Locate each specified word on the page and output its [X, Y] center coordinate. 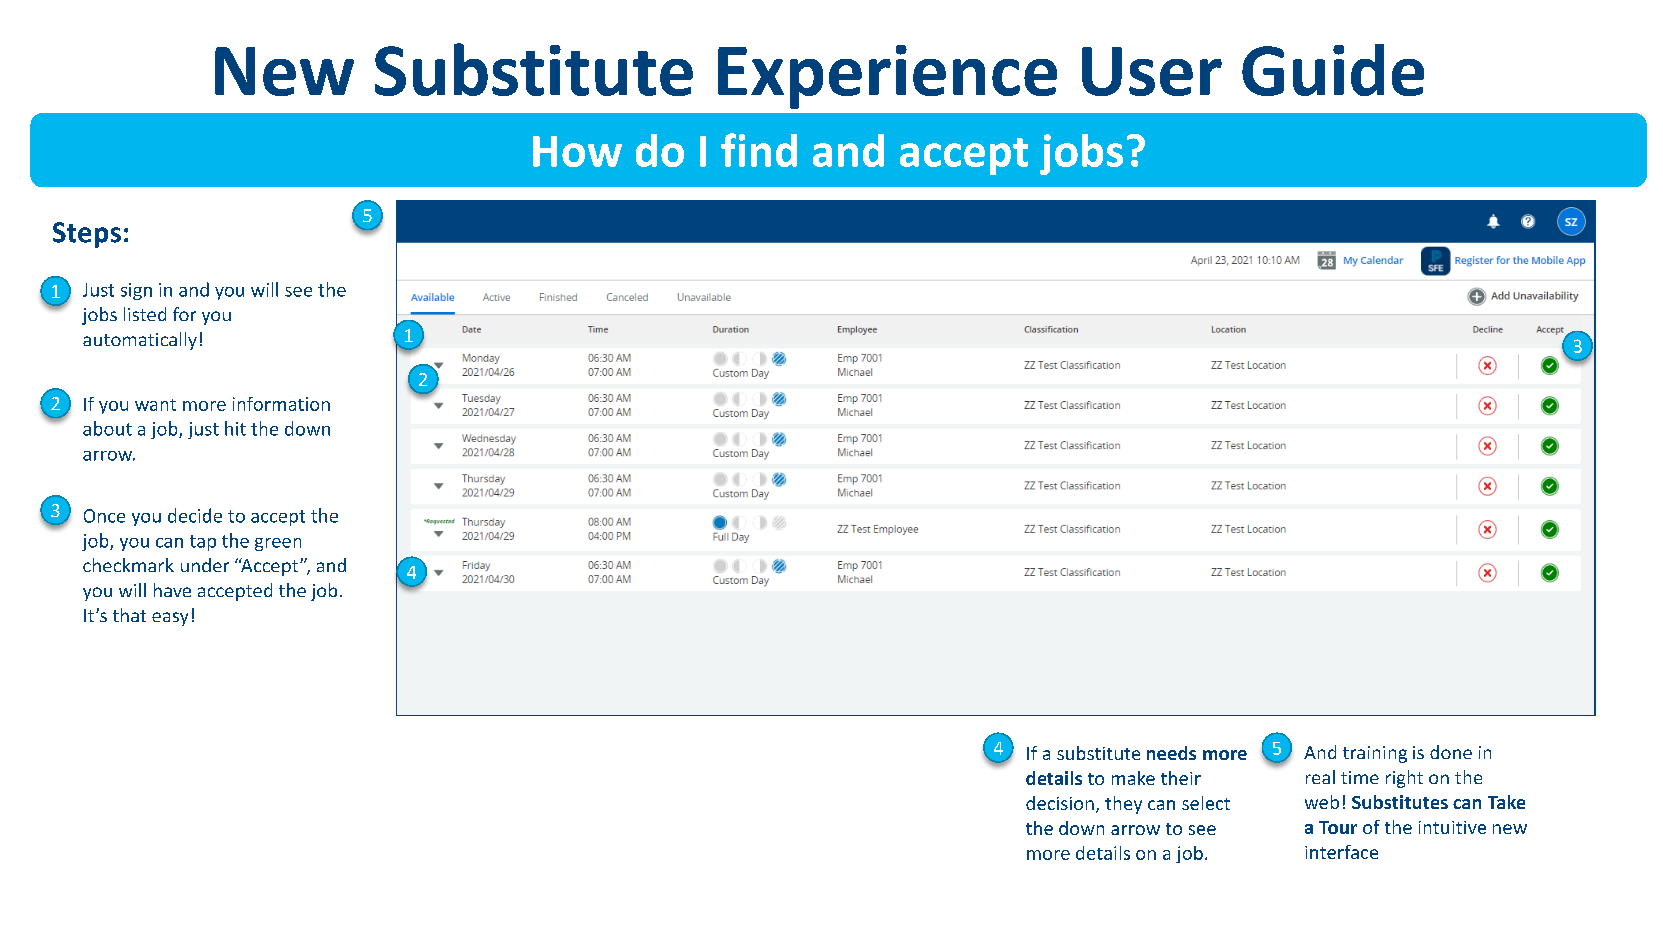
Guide [1333, 70]
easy [170, 619]
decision [1060, 803]
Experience [887, 77]
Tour [1338, 827]
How [577, 151]
